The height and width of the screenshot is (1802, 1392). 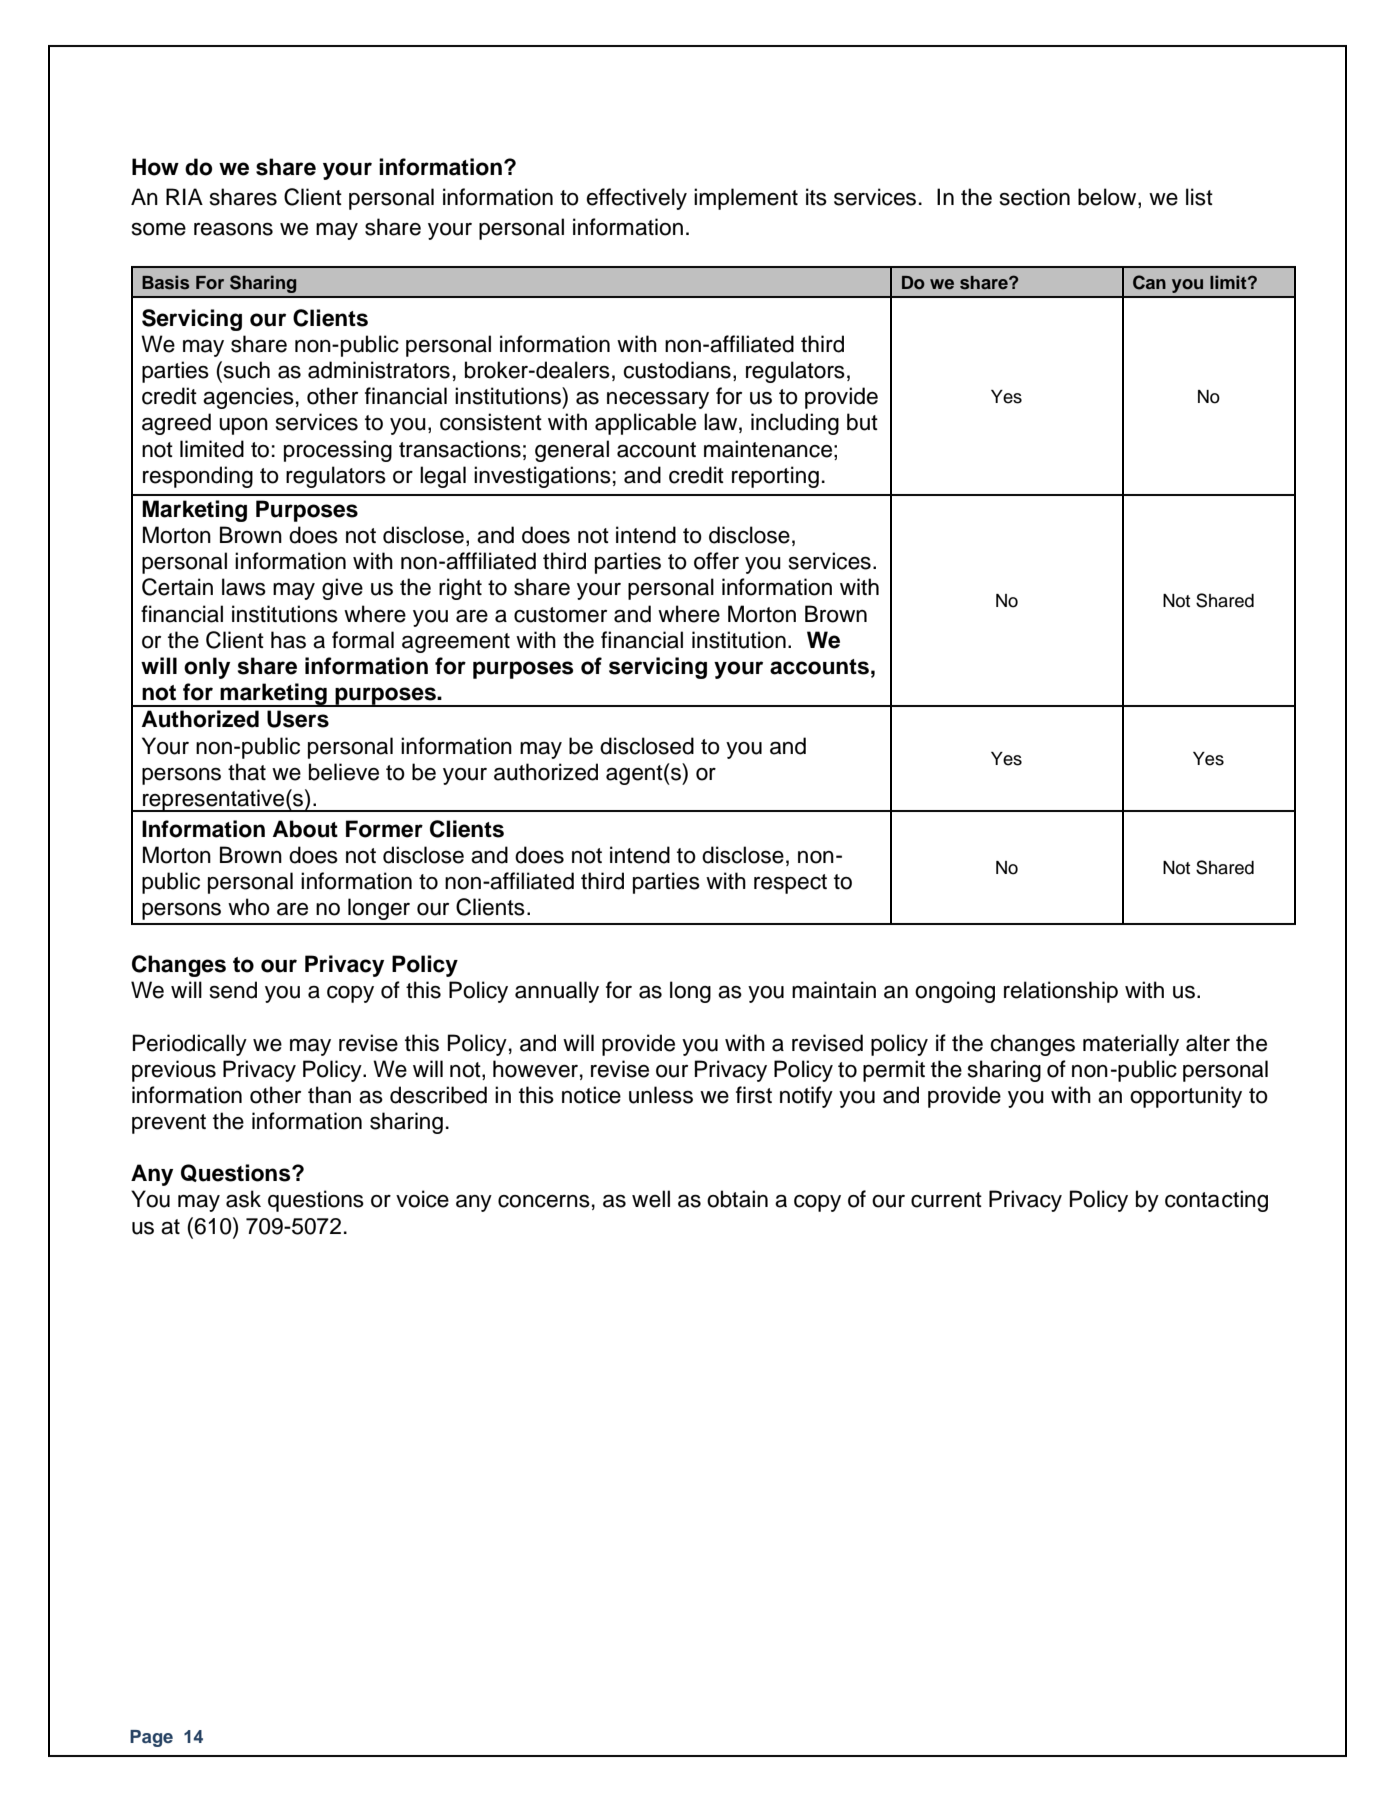 What do you see at coordinates (1216, 1201) in the screenshot?
I see `contacting` at bounding box center [1216, 1201].
